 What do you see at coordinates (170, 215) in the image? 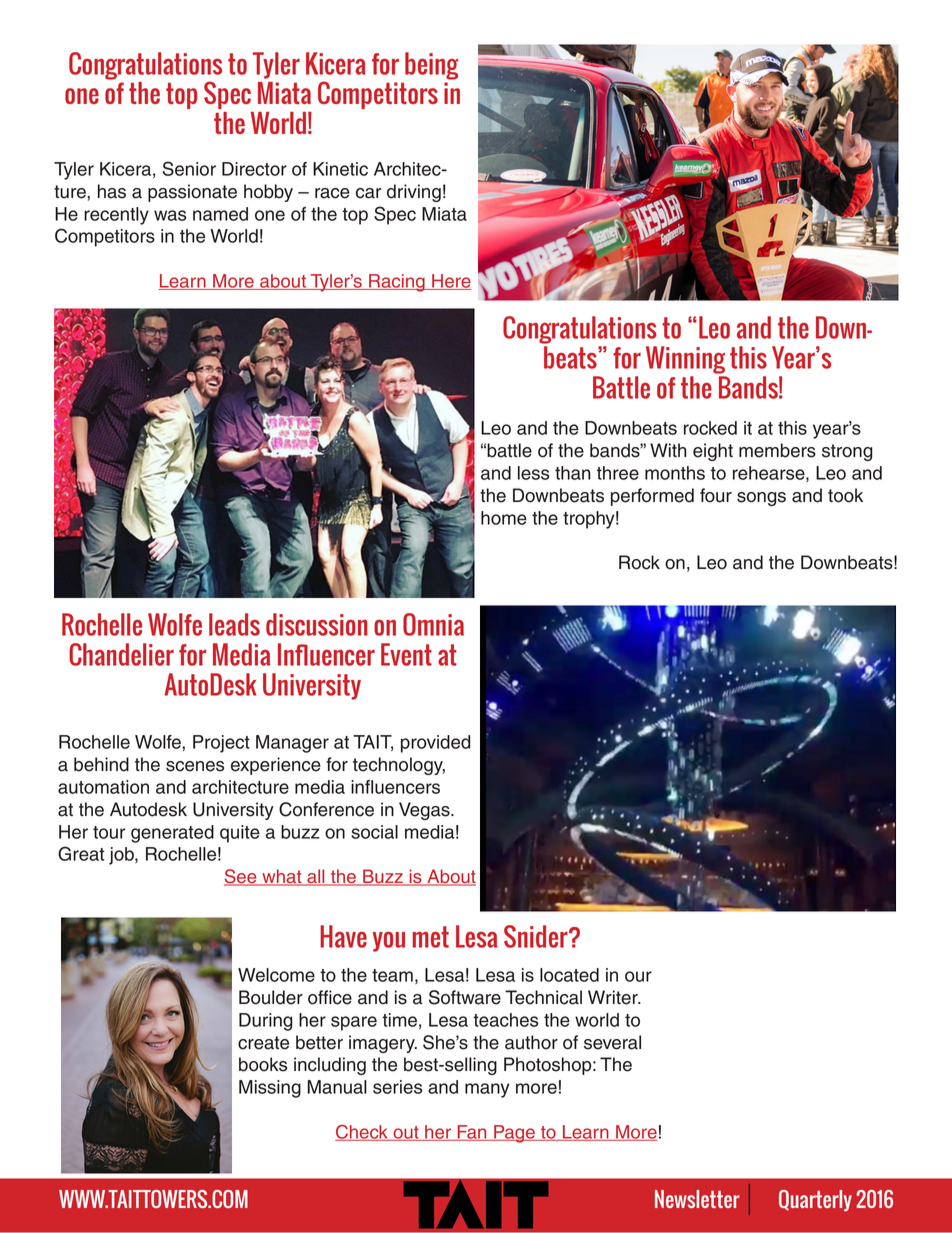
I see `was` at bounding box center [170, 215].
